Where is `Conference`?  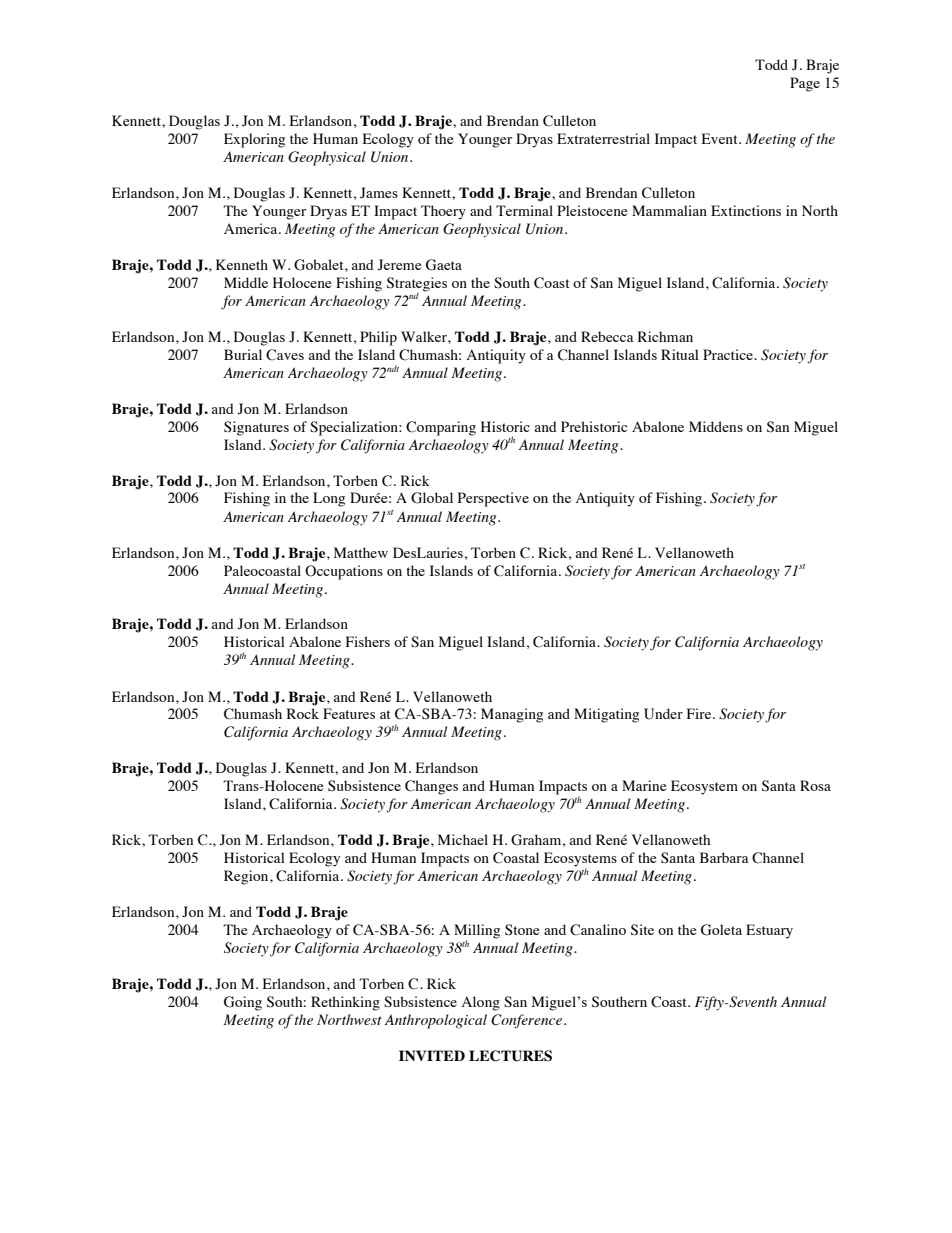 Conference is located at coordinates (528, 1021).
